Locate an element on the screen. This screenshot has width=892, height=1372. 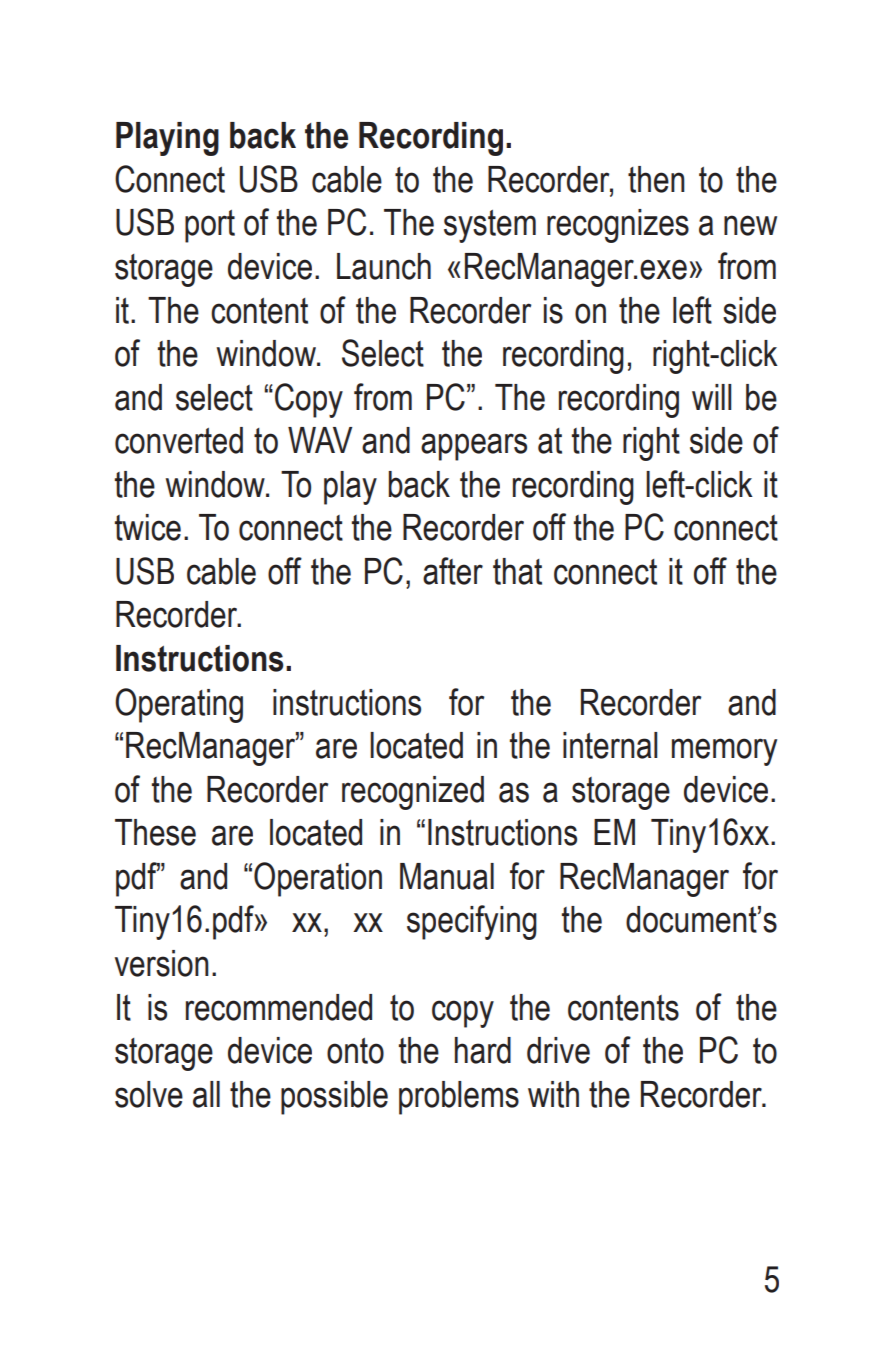
then is located at coordinates (656, 179).
